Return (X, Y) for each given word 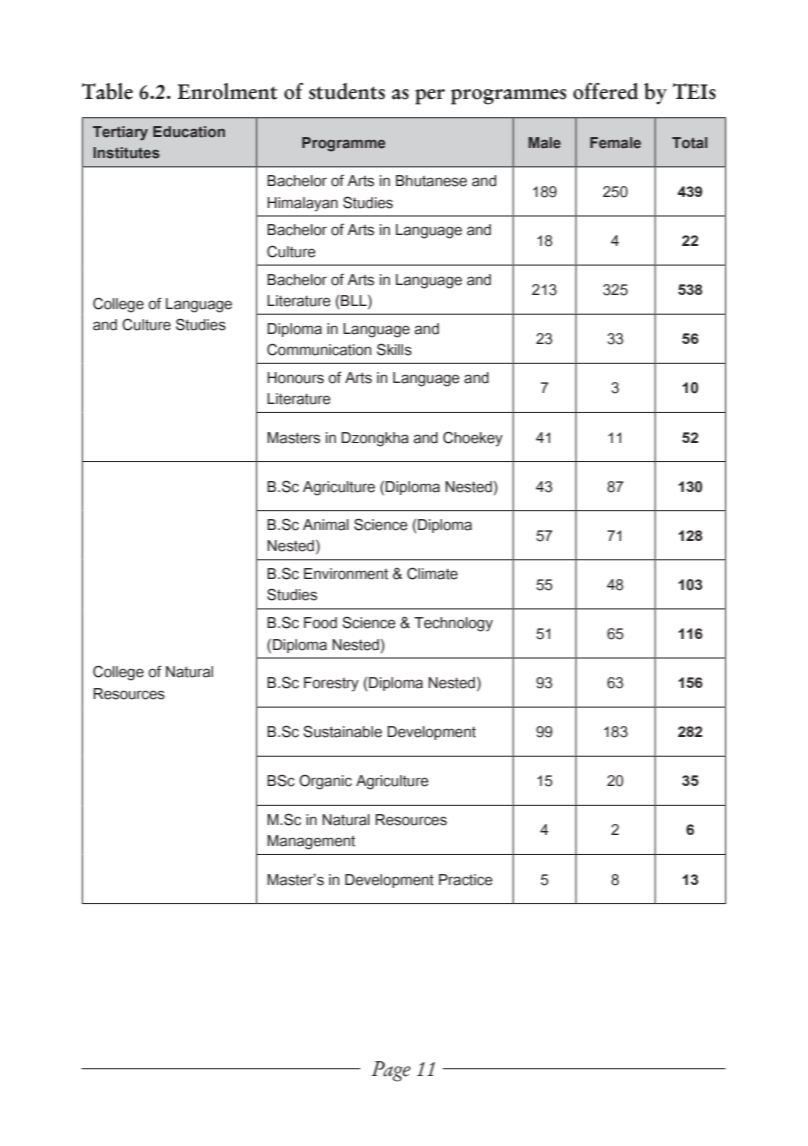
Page (391, 1071)
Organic (325, 782)
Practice (466, 880)
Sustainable (342, 731)
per (430, 97)
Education (189, 132)
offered (605, 91)
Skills (394, 349)
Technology (453, 624)
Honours (295, 378)
